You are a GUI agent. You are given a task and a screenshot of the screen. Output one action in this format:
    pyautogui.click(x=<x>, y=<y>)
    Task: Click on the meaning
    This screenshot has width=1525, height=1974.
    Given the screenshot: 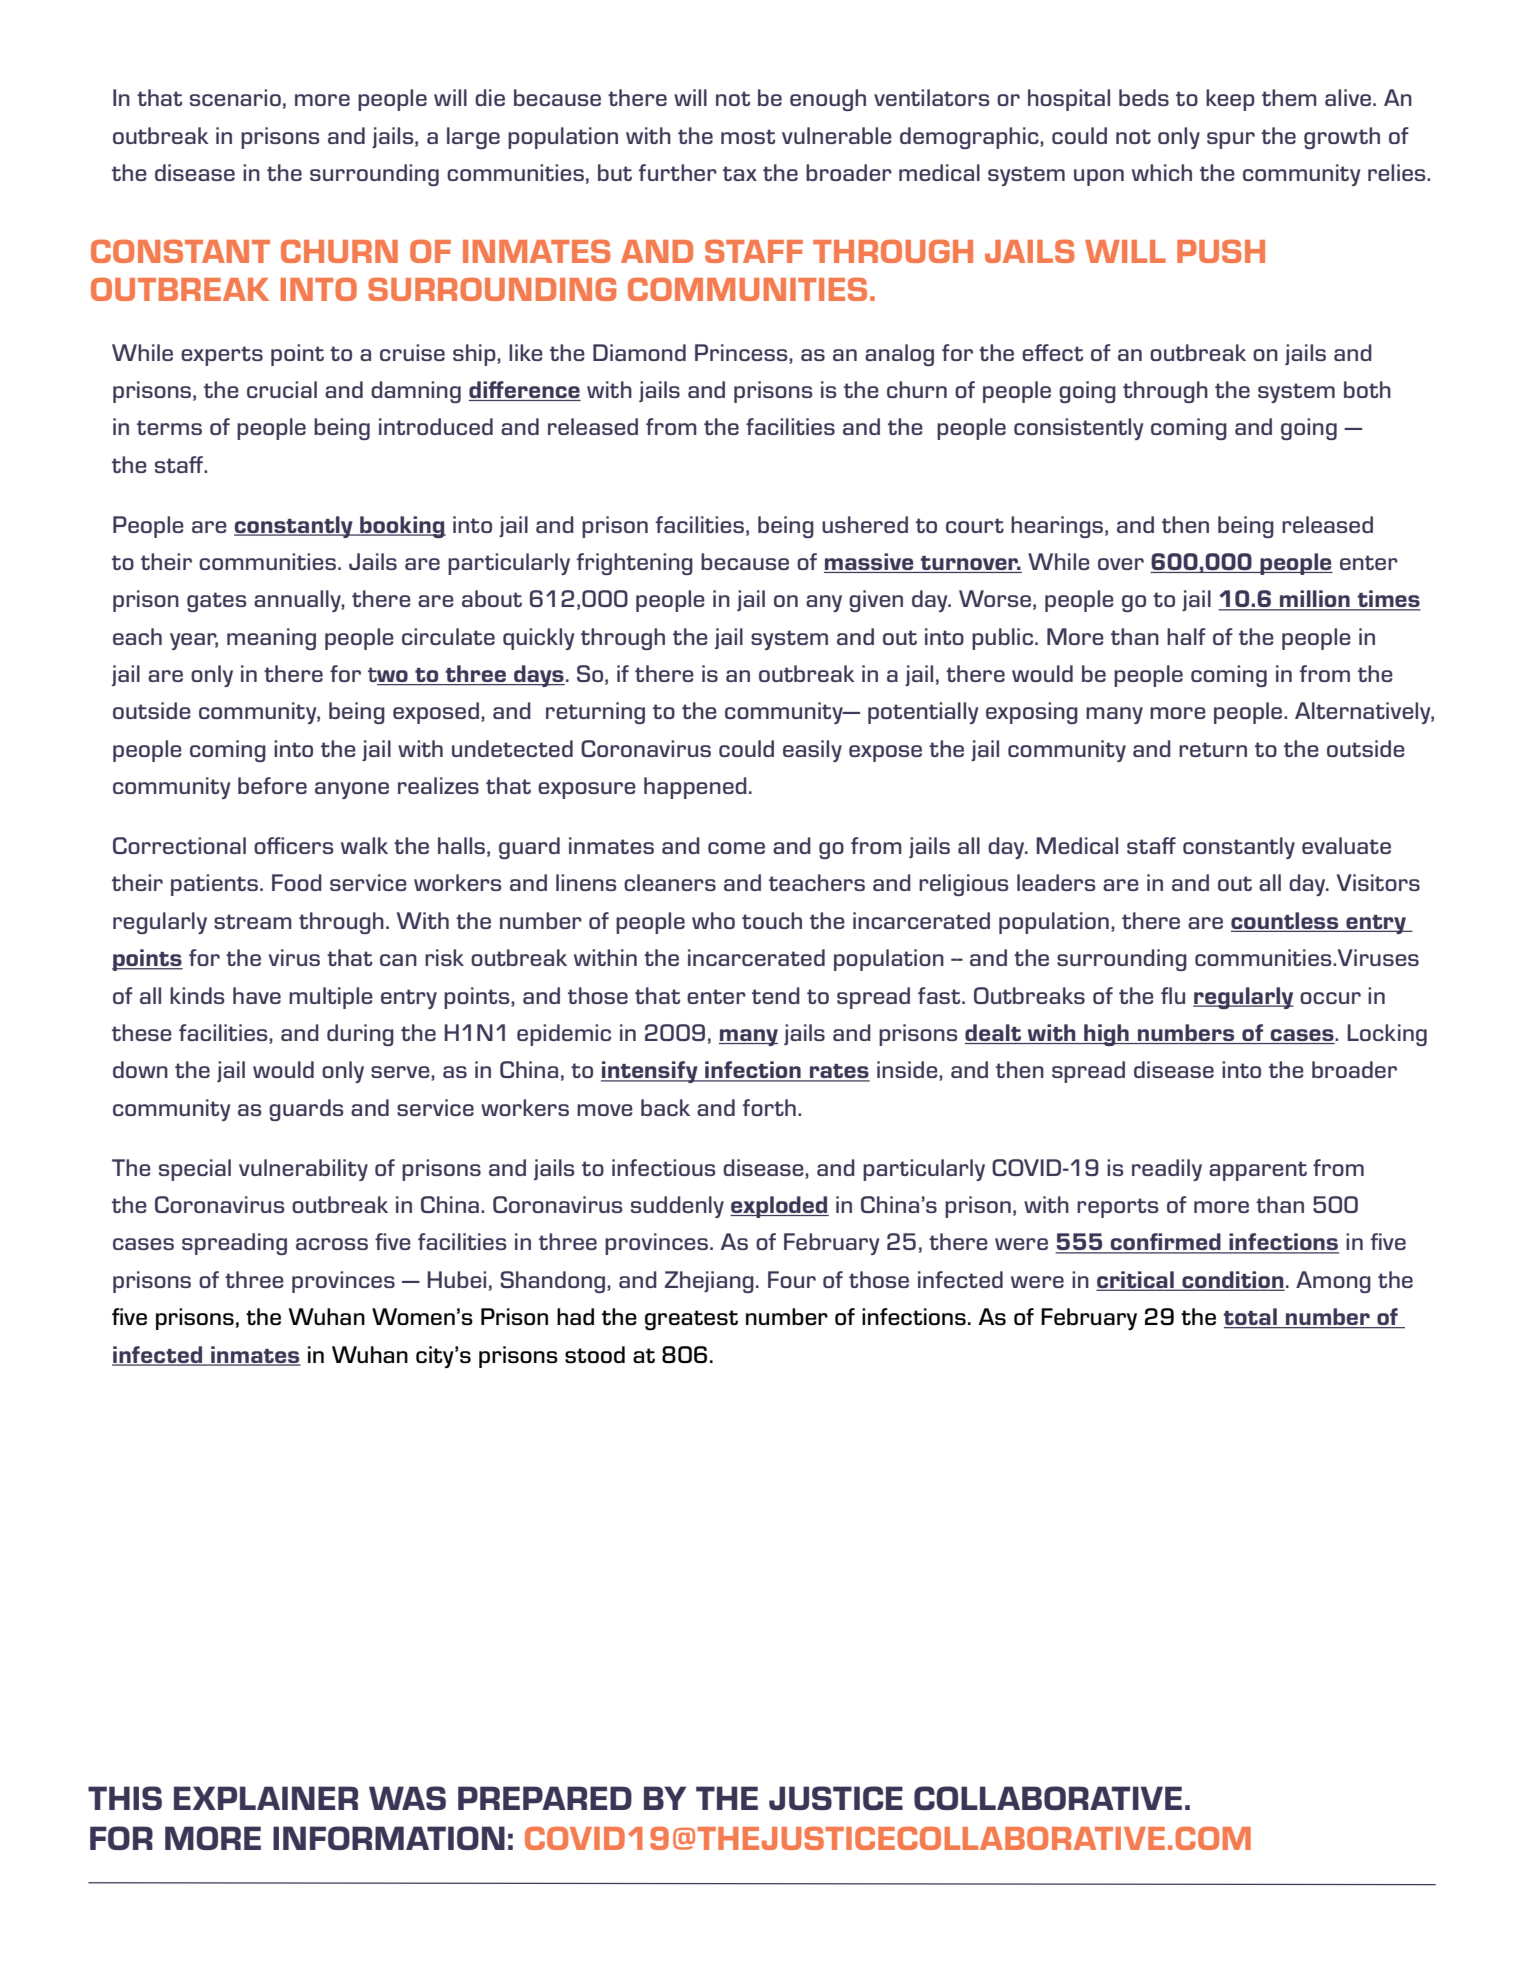 What is the action you would take?
    pyautogui.click(x=271, y=639)
